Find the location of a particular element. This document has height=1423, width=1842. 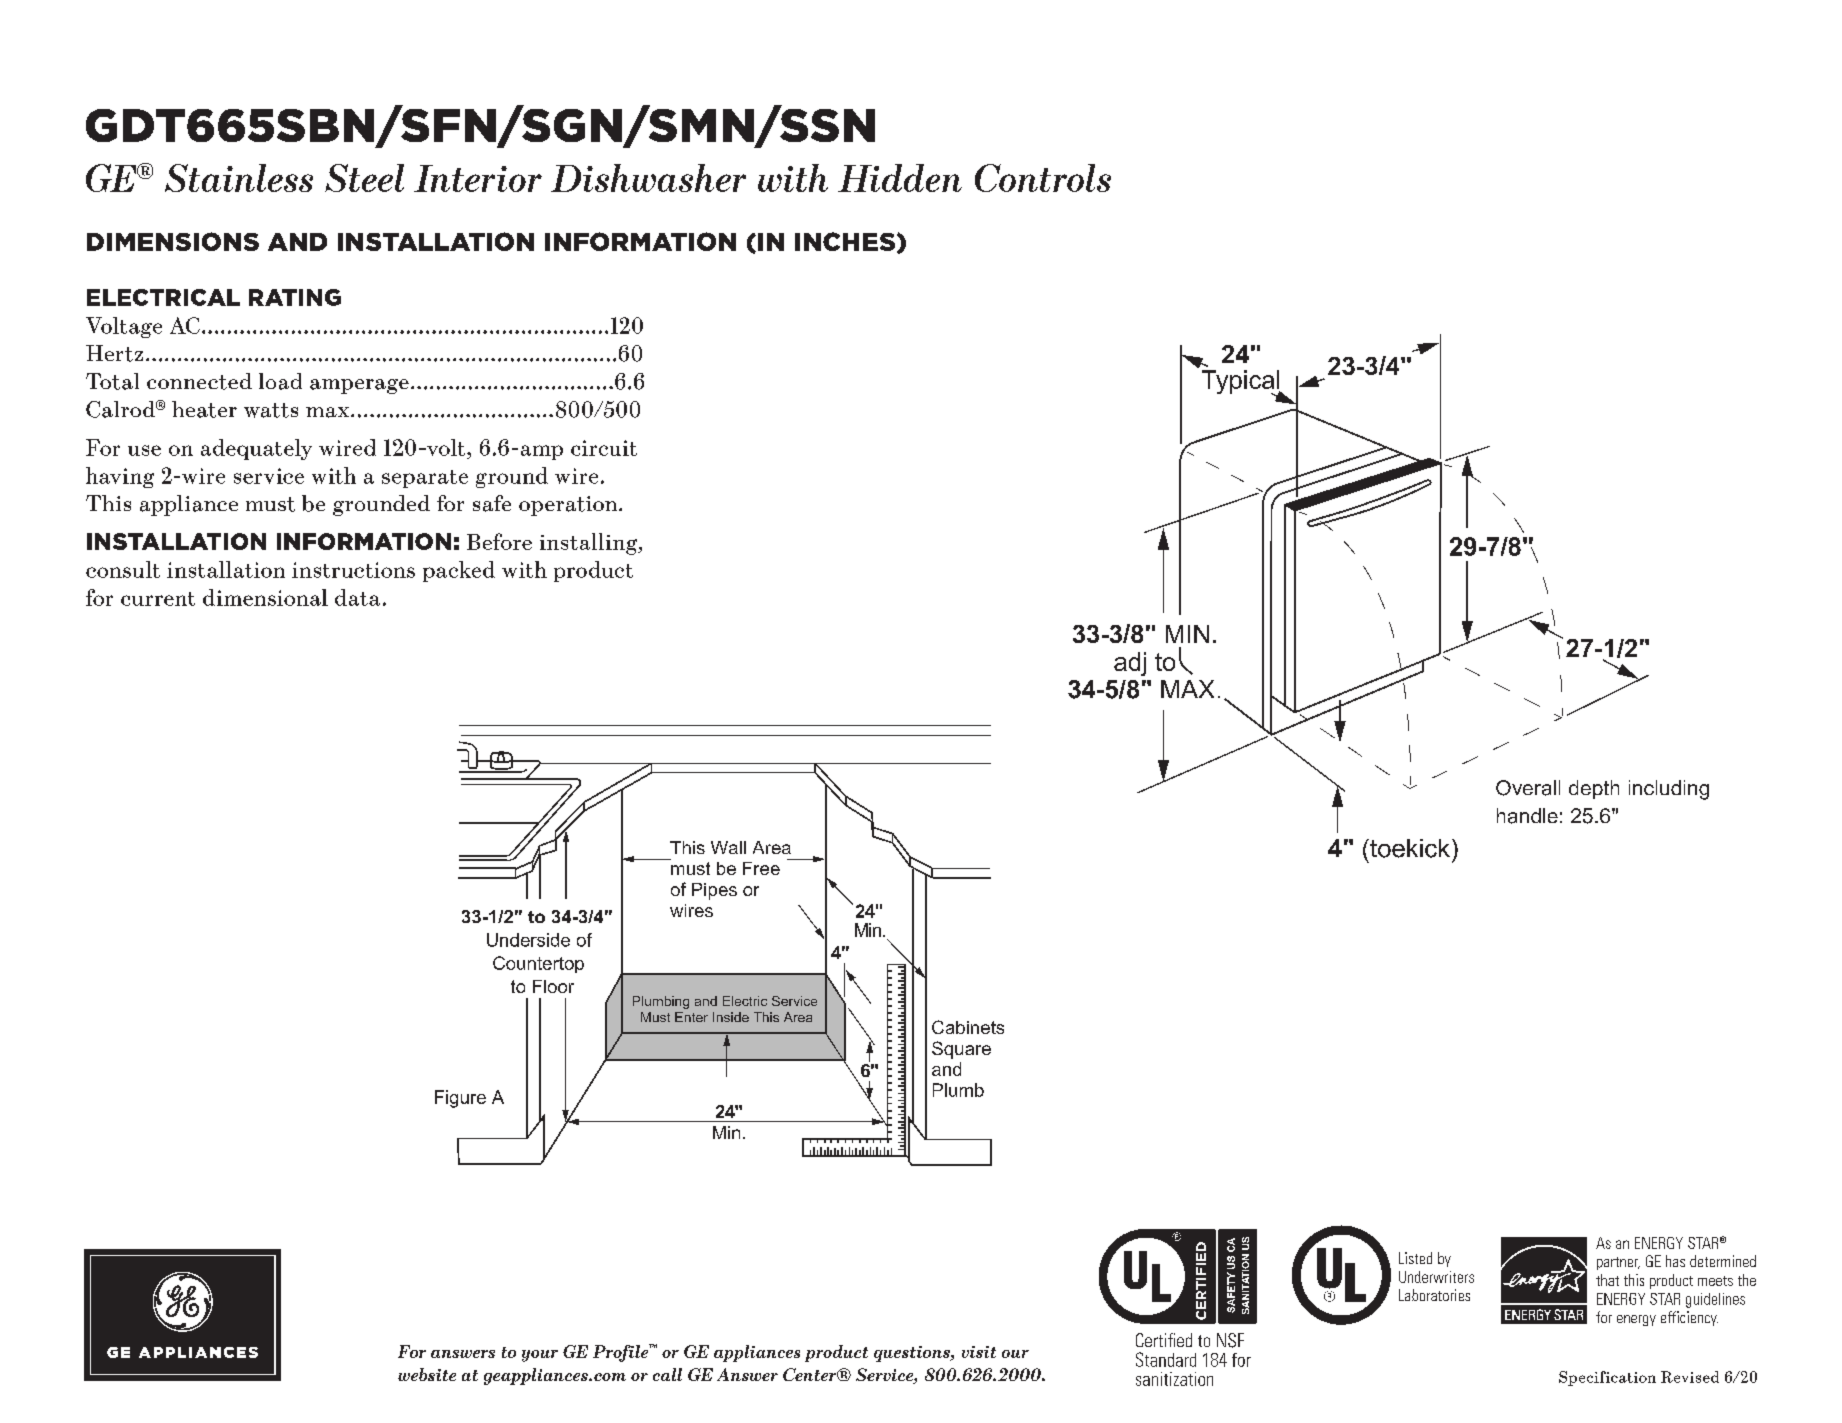

handle is located at coordinates (1527, 816).
